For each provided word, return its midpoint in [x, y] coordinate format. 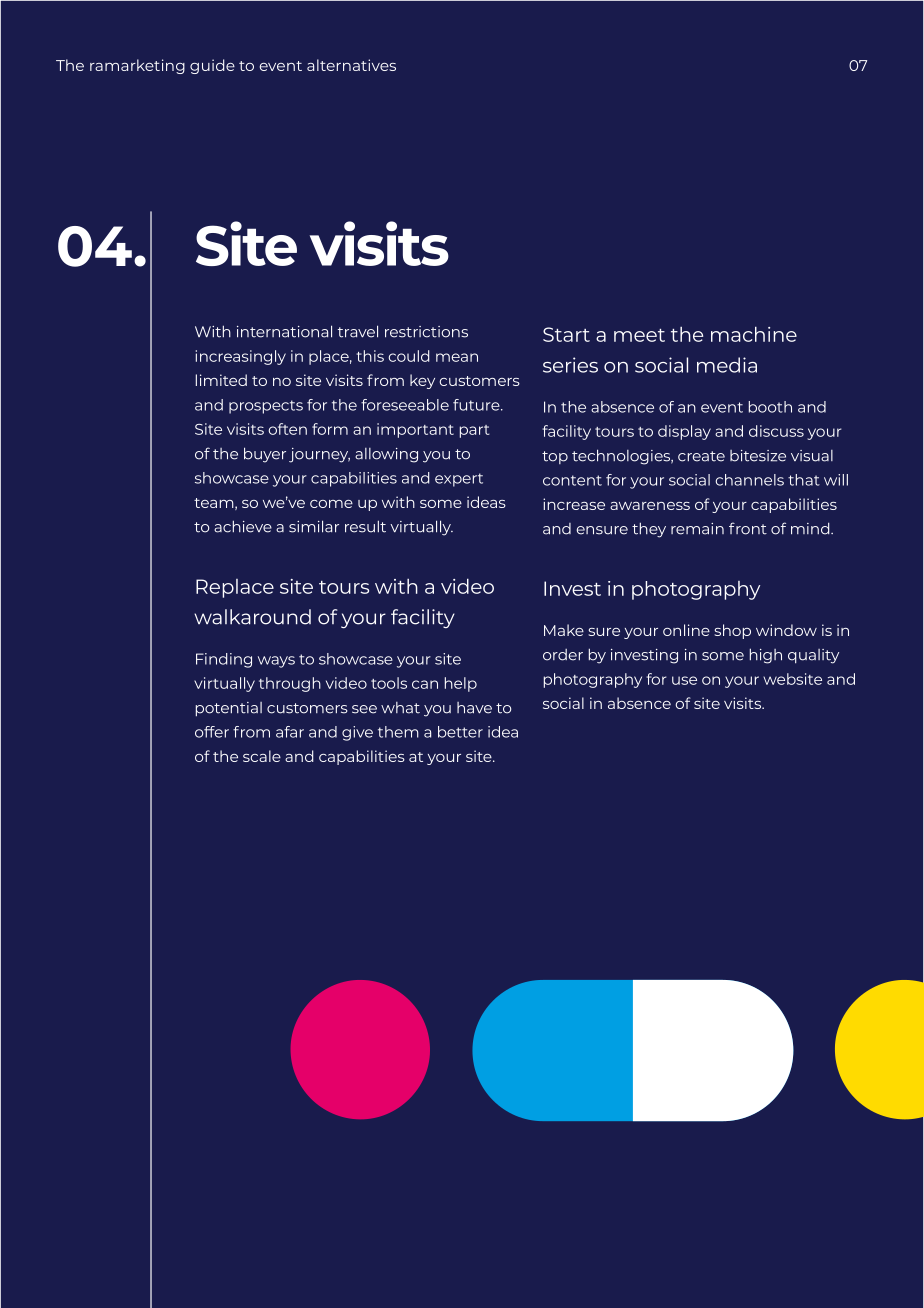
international [284, 331]
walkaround [252, 617]
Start [566, 334]
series [570, 365]
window [786, 630]
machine [754, 334]
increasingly [241, 357]
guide [212, 66]
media [727, 365]
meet [639, 335]
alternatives [351, 65]
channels [749, 480]
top [555, 457]
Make [564, 630]
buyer [265, 455]
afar [290, 732]
